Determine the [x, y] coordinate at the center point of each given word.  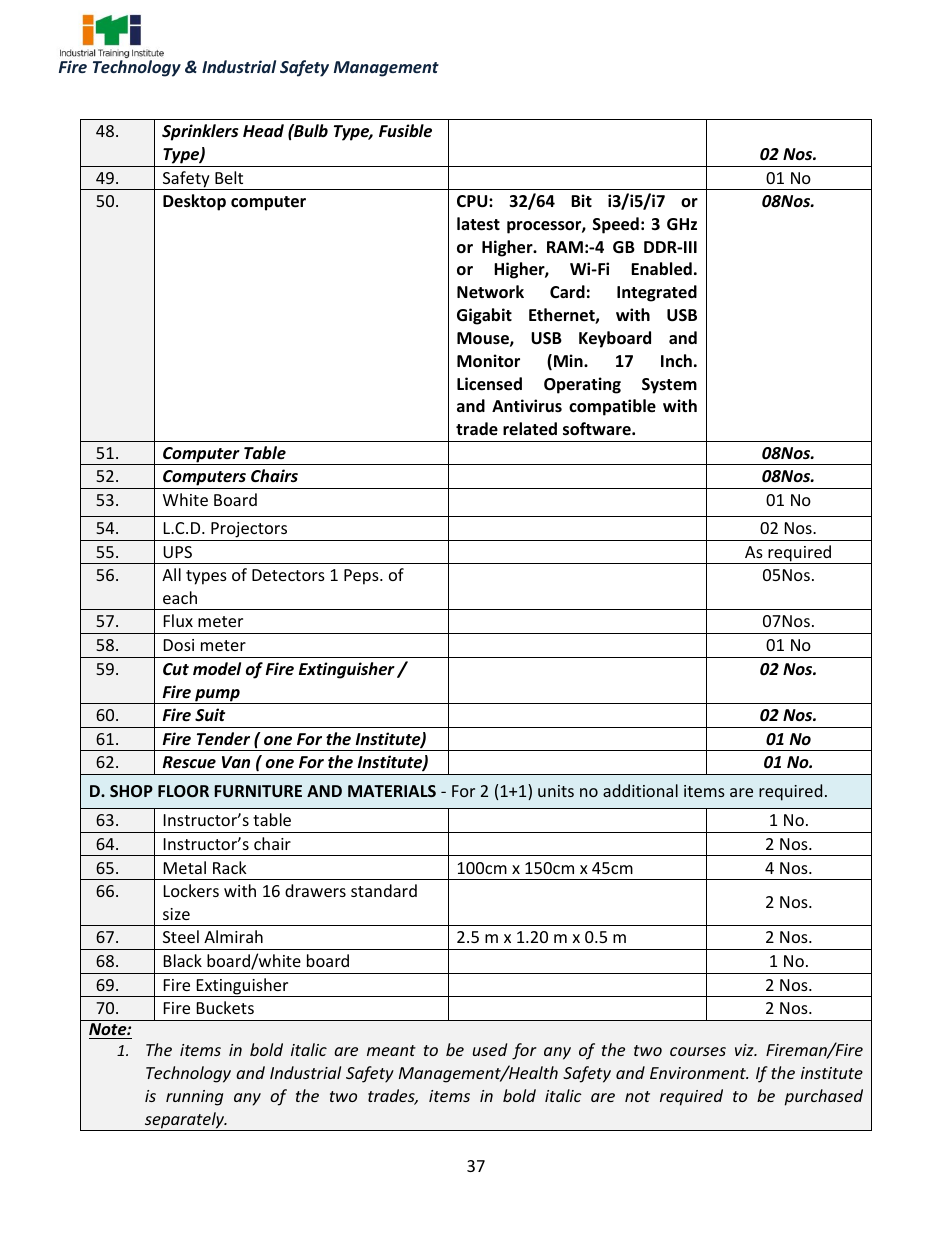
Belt [229, 177]
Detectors [288, 575]
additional [640, 790]
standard [384, 890]
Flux [178, 620]
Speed [616, 225]
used [490, 1049]
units [556, 791]
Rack [230, 867]
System [669, 386]
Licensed [489, 384]
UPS [177, 552]
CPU [473, 201]
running [194, 1098]
